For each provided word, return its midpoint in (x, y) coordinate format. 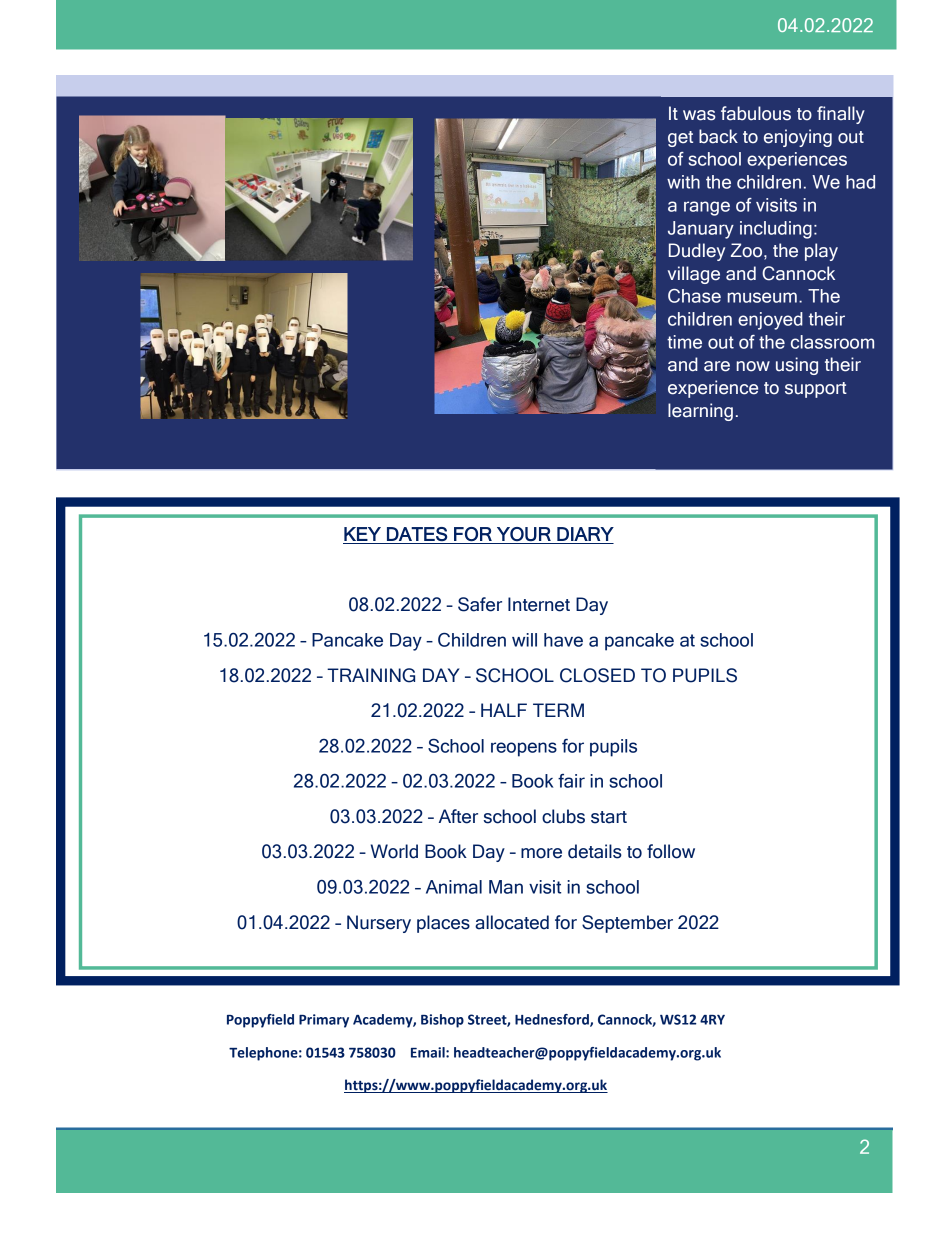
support (816, 390)
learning (700, 412)
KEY (362, 534)
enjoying (798, 138)
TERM (558, 710)
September (627, 924)
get (680, 139)
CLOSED (597, 675)
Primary (324, 1021)
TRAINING (371, 675)
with (683, 182)
